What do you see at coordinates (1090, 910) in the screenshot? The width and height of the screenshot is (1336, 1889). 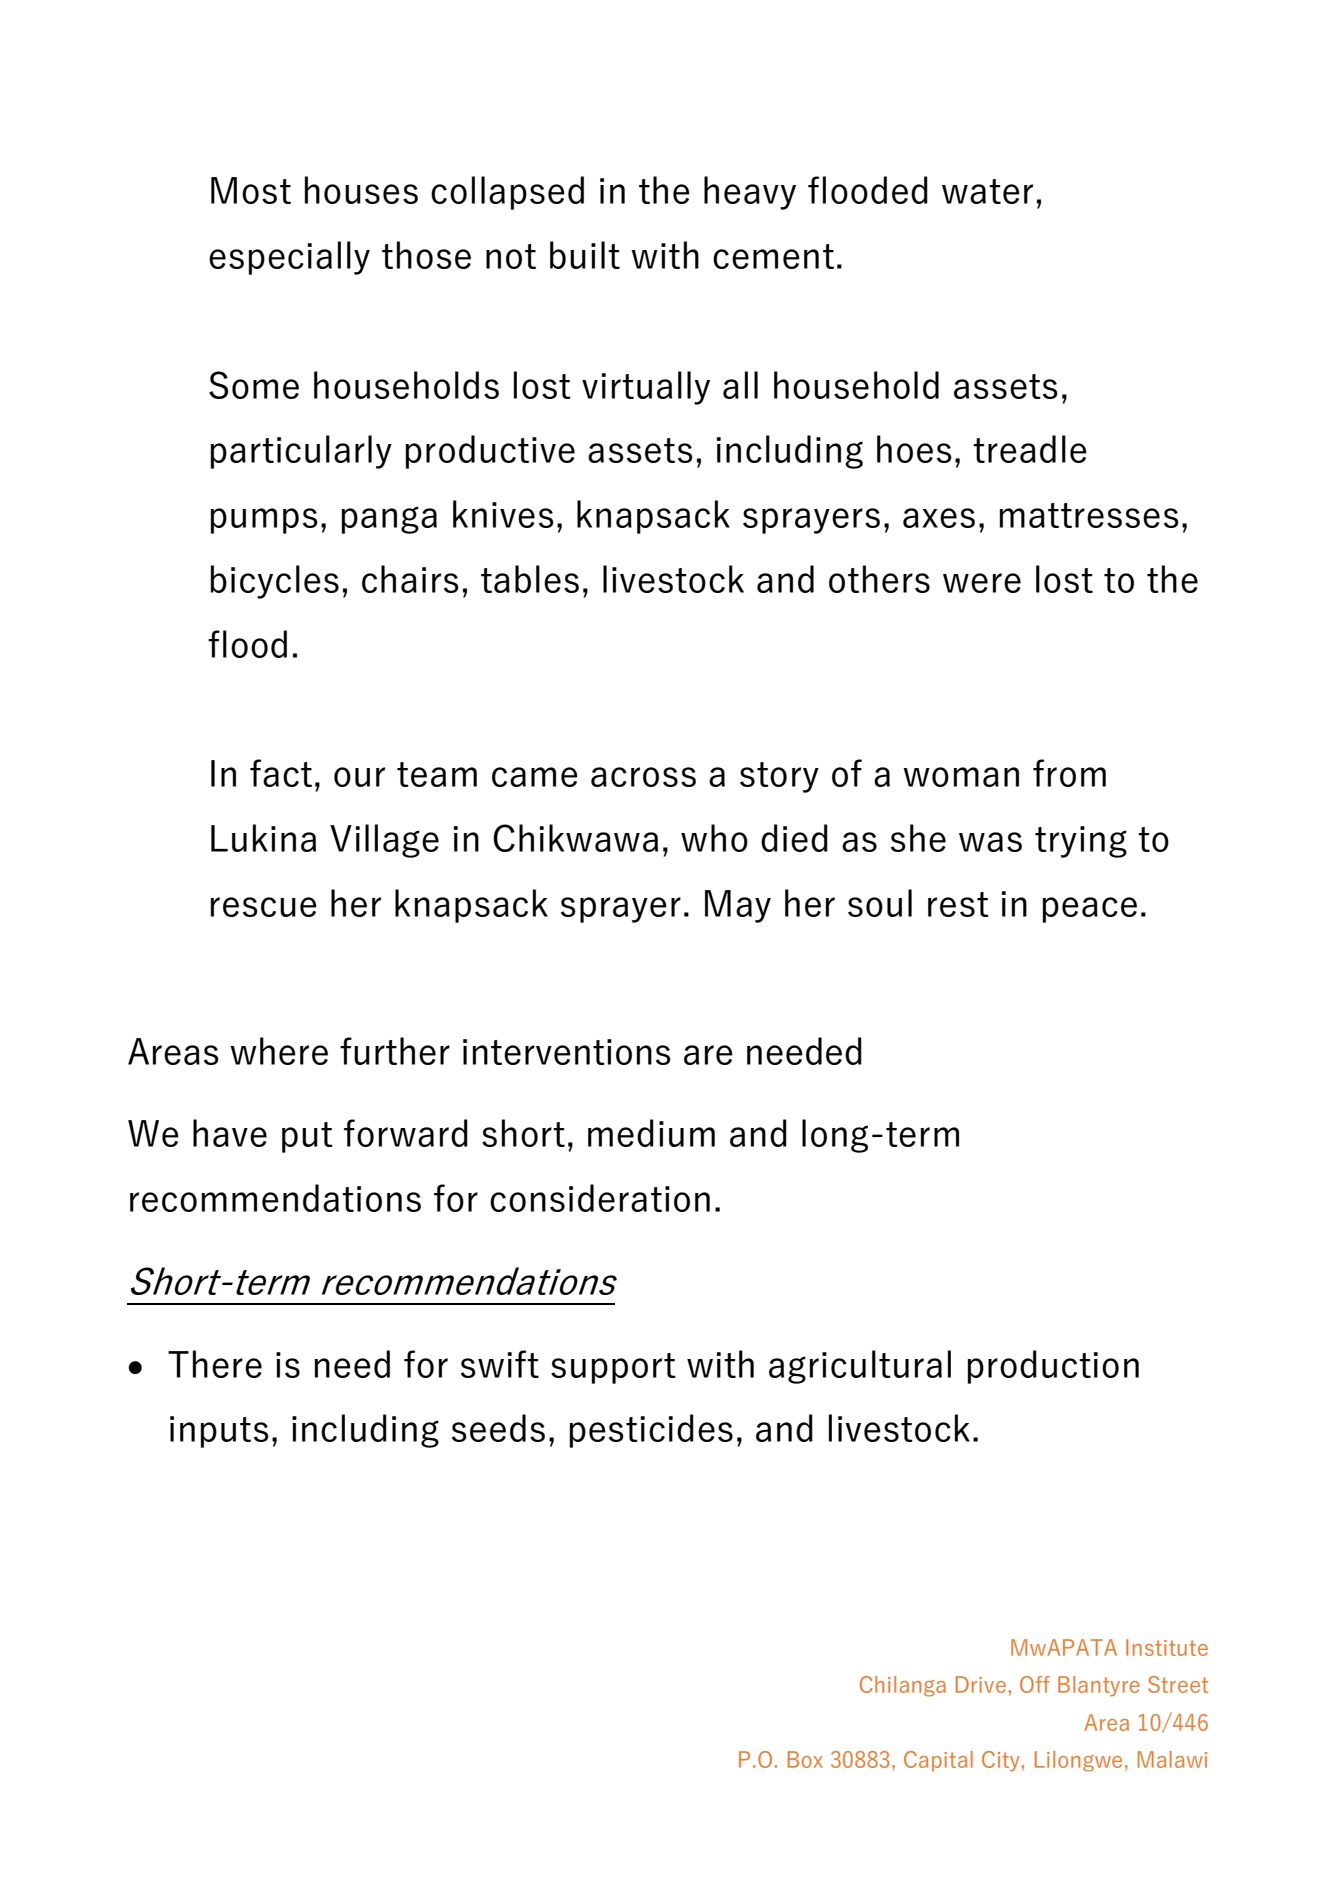 I see `peace` at bounding box center [1090, 910].
